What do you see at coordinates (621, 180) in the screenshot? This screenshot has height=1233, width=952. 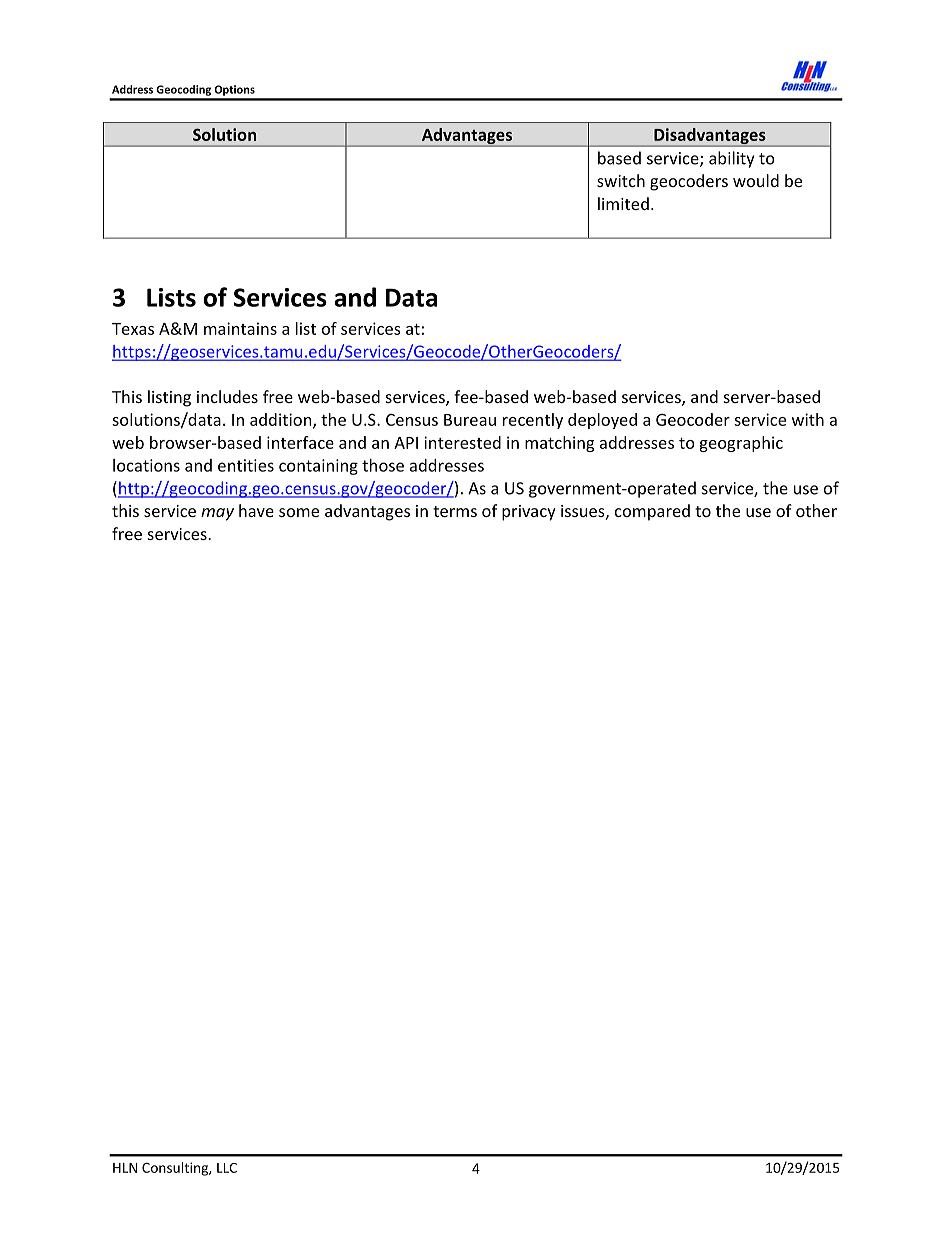 I see `switch` at bounding box center [621, 180].
